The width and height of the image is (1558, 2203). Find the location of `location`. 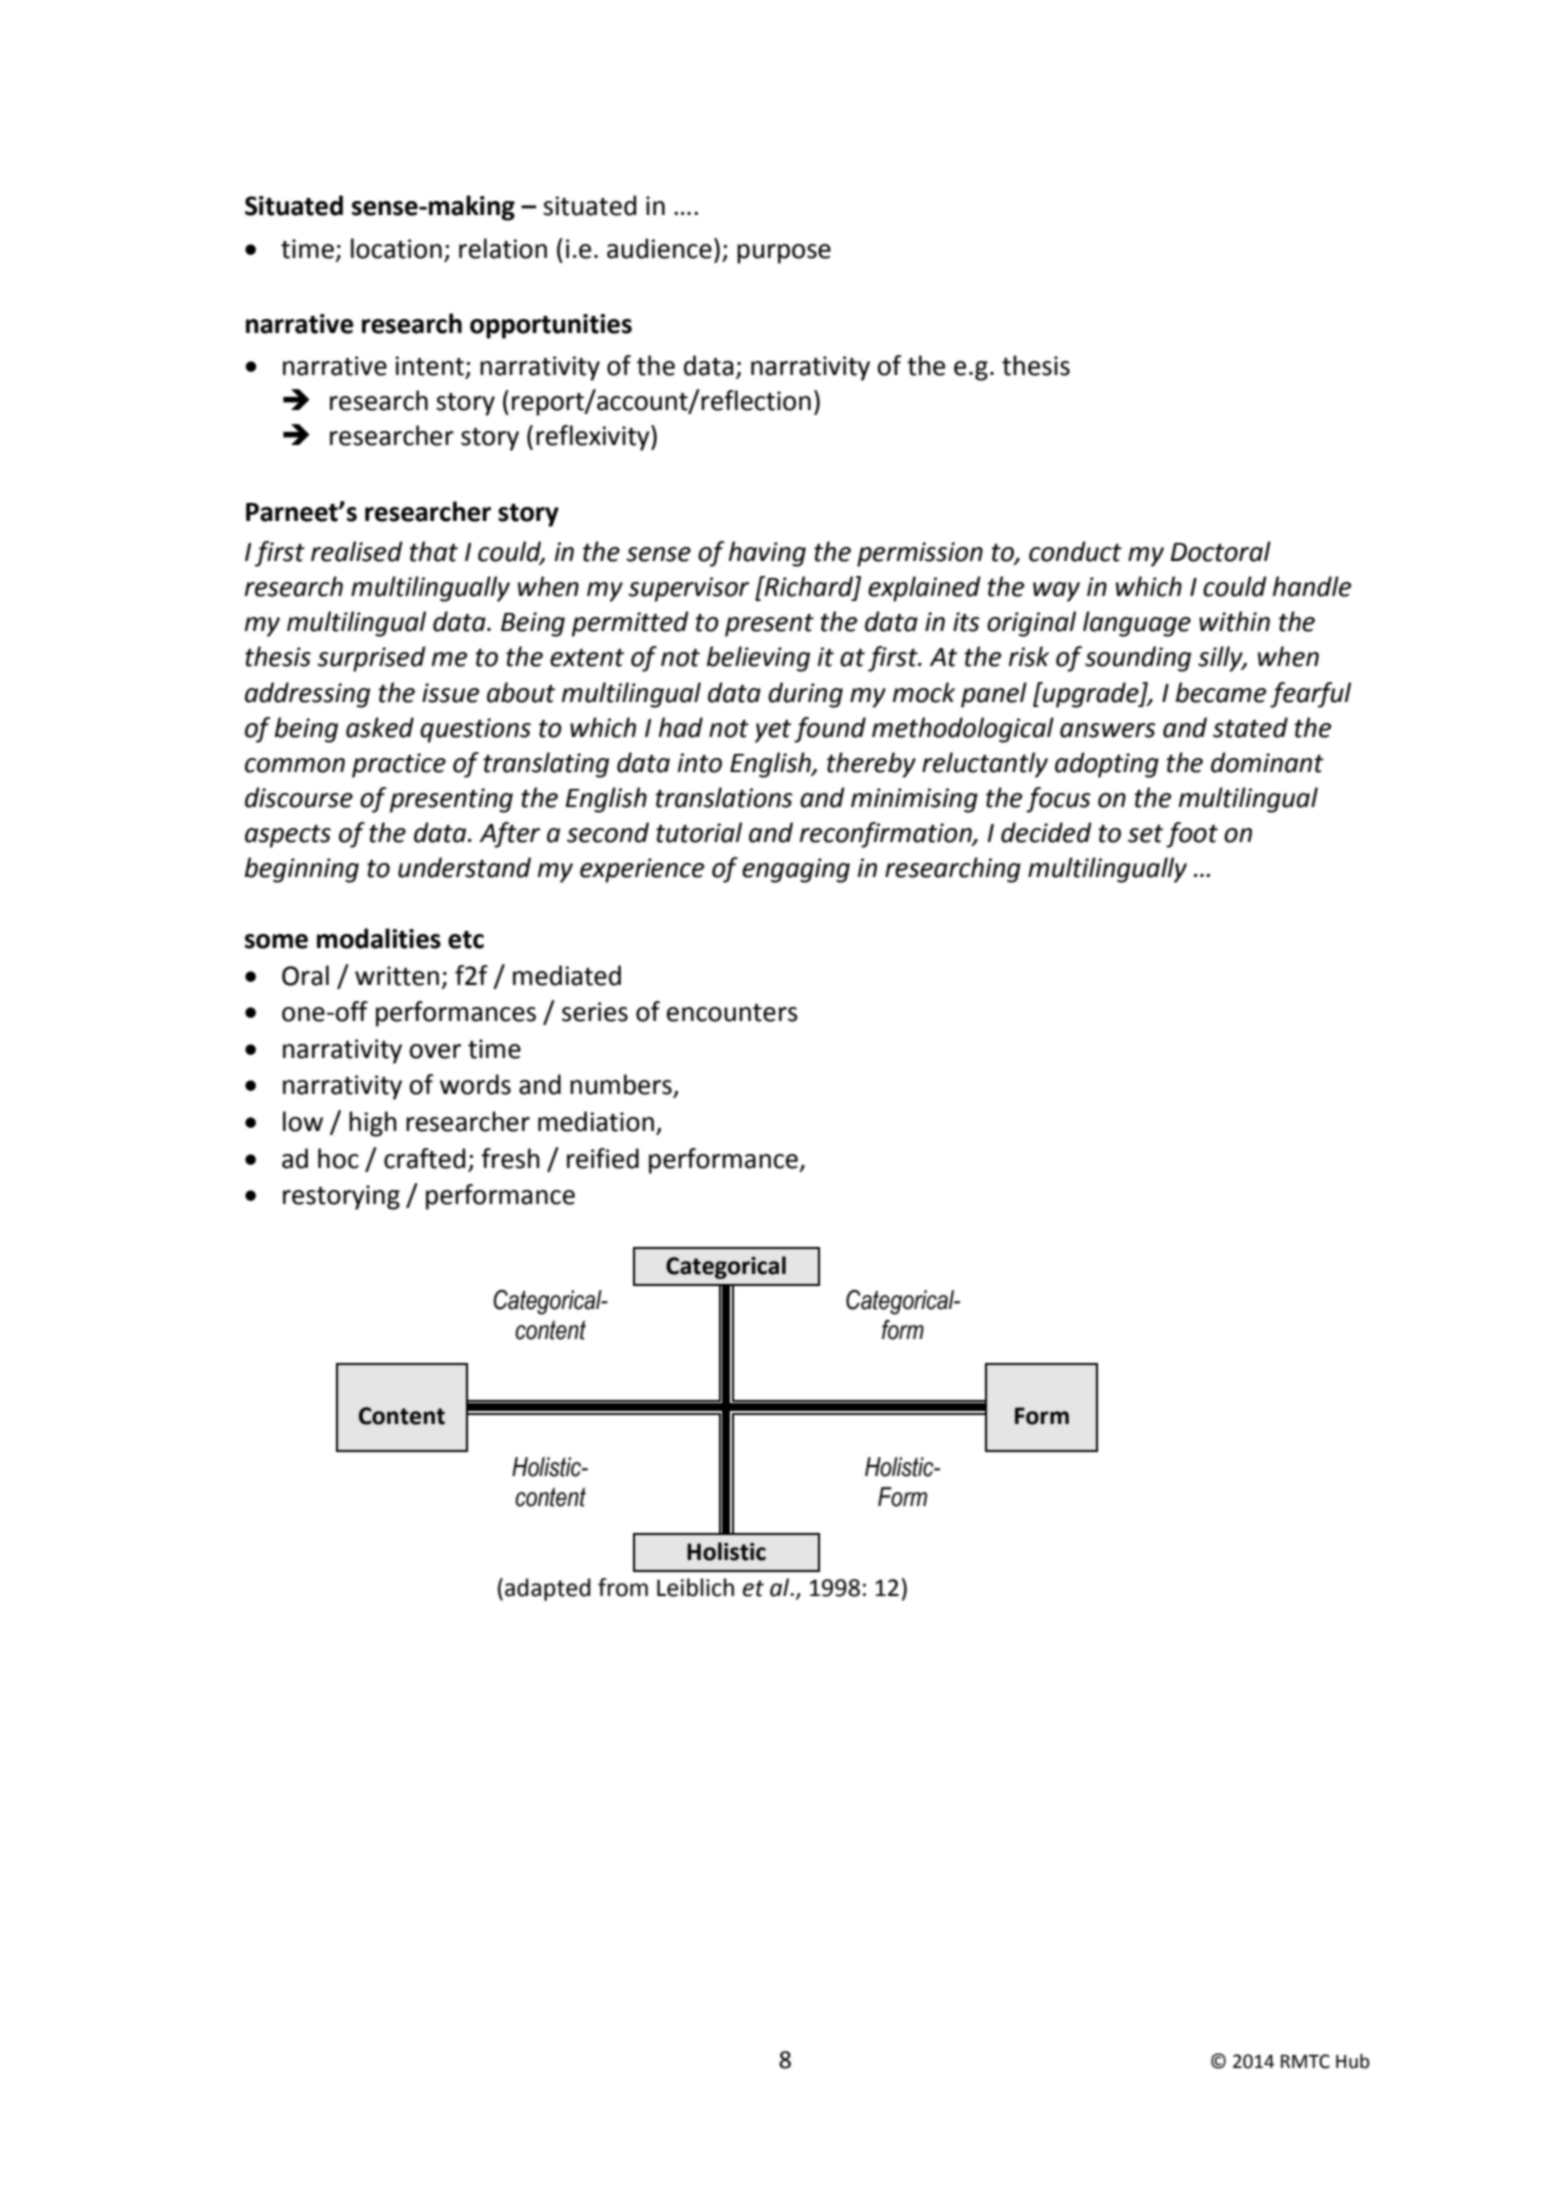

location is located at coordinates (396, 248).
